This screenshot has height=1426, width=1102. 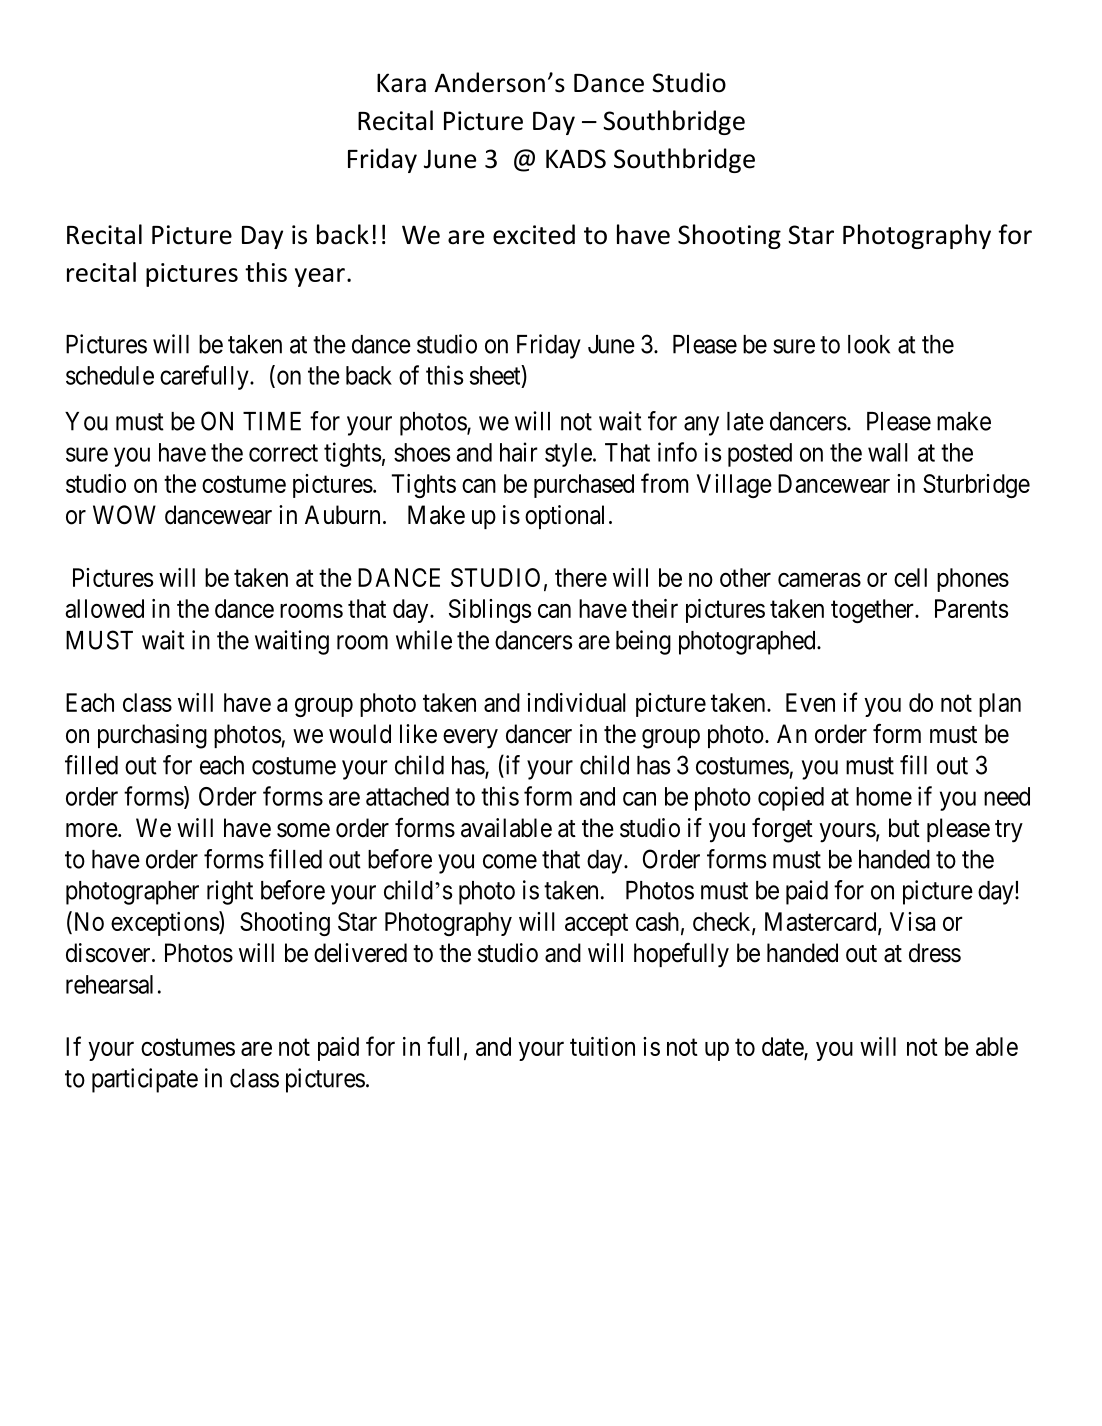 I want to click on wall, so click(x=888, y=452).
